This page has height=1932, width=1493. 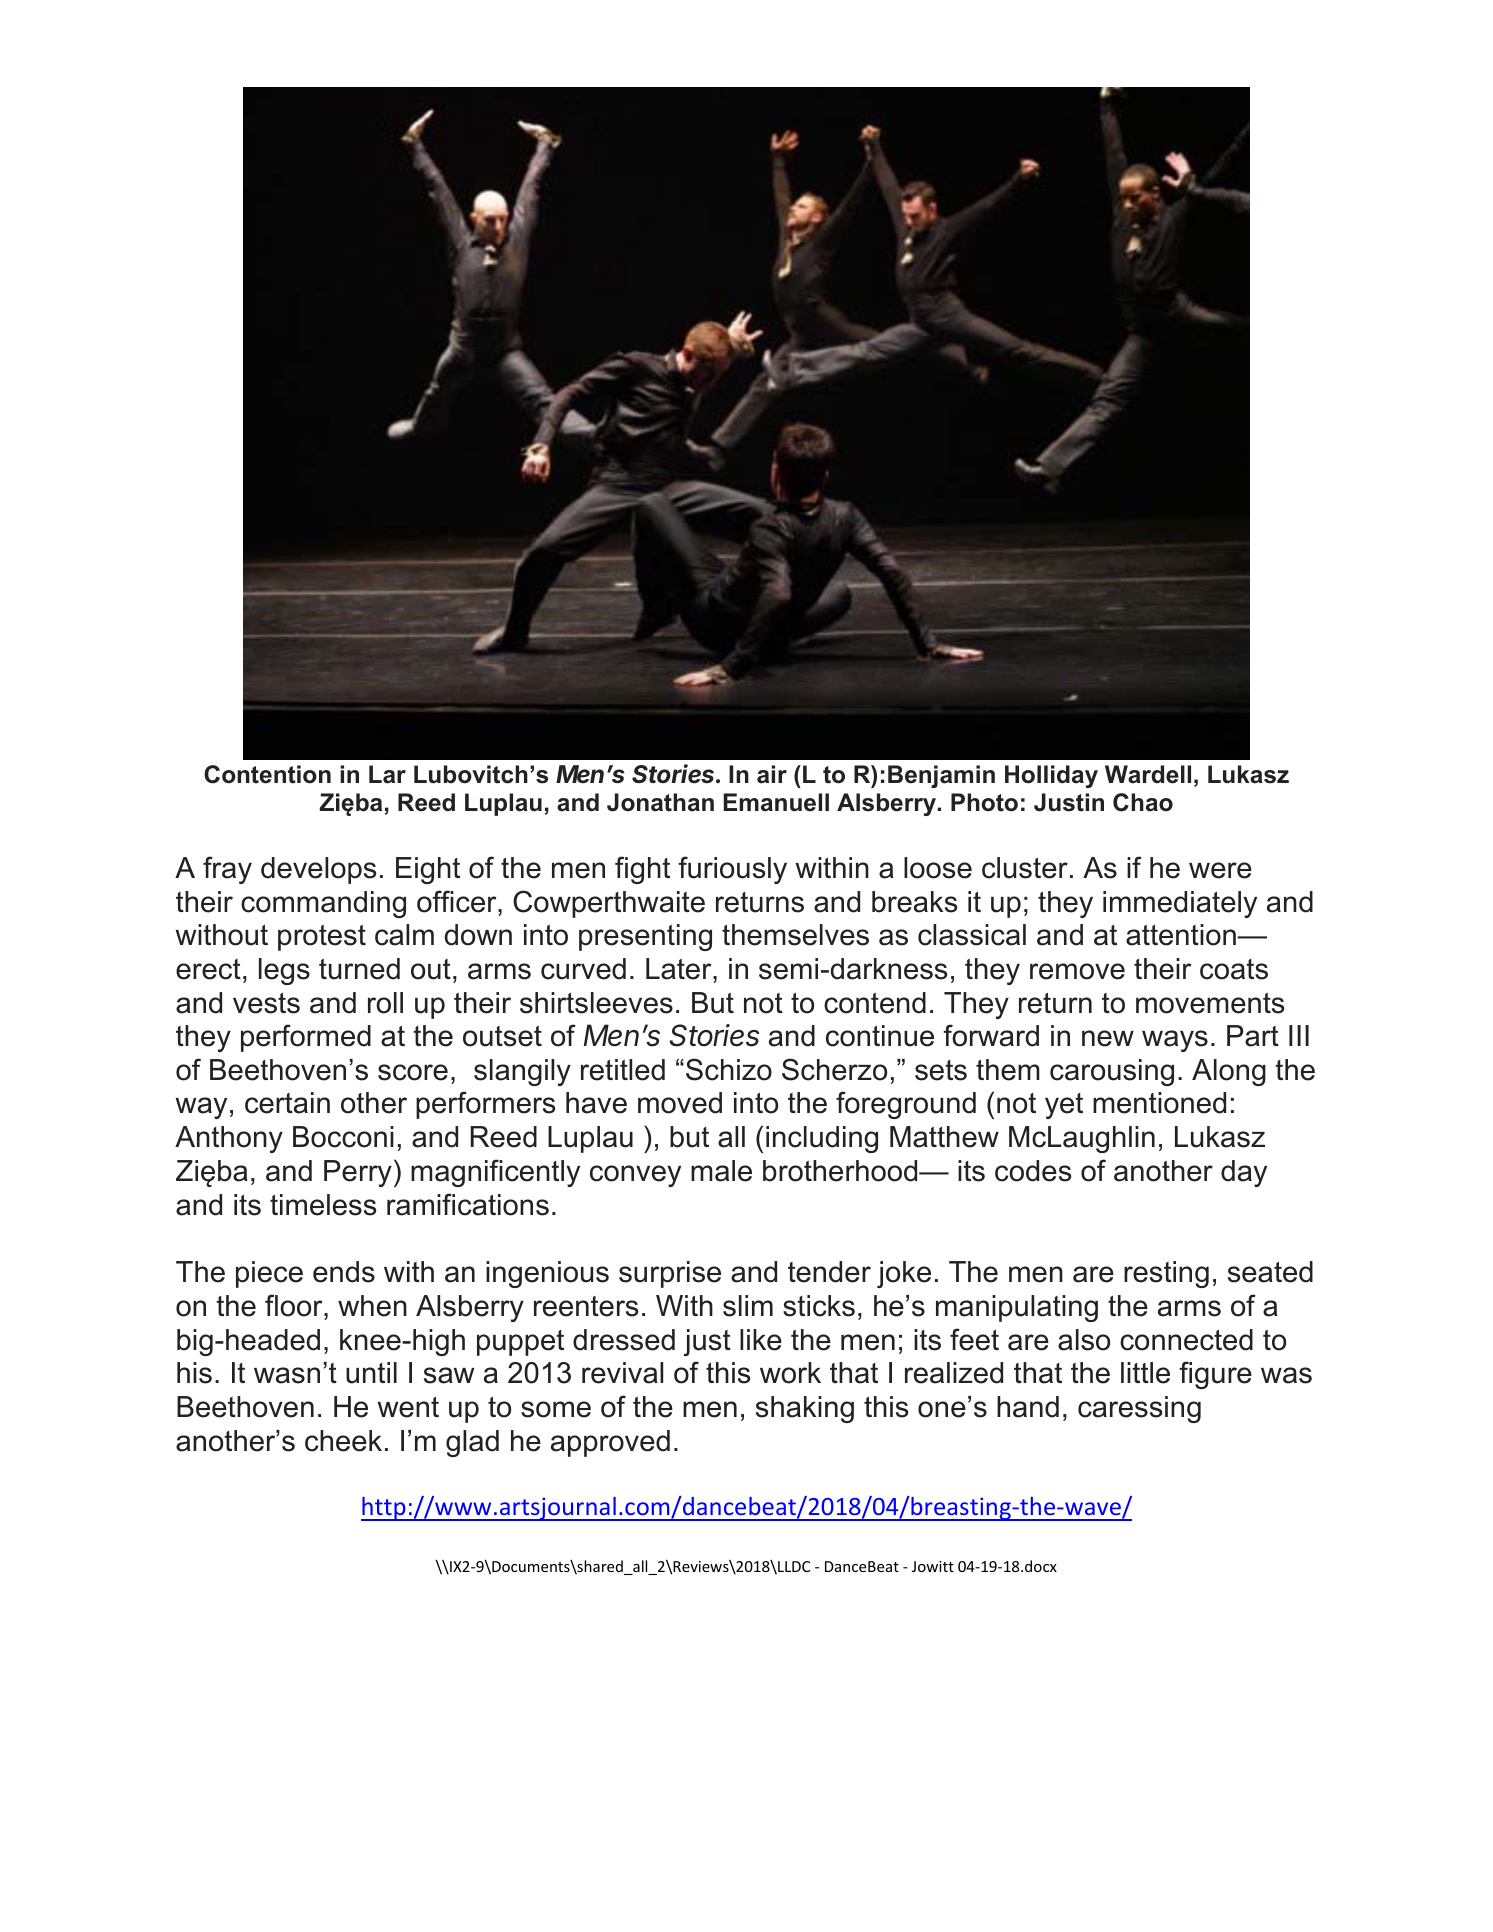 What do you see at coordinates (829, 1272) in the page?
I see `tender` at bounding box center [829, 1272].
